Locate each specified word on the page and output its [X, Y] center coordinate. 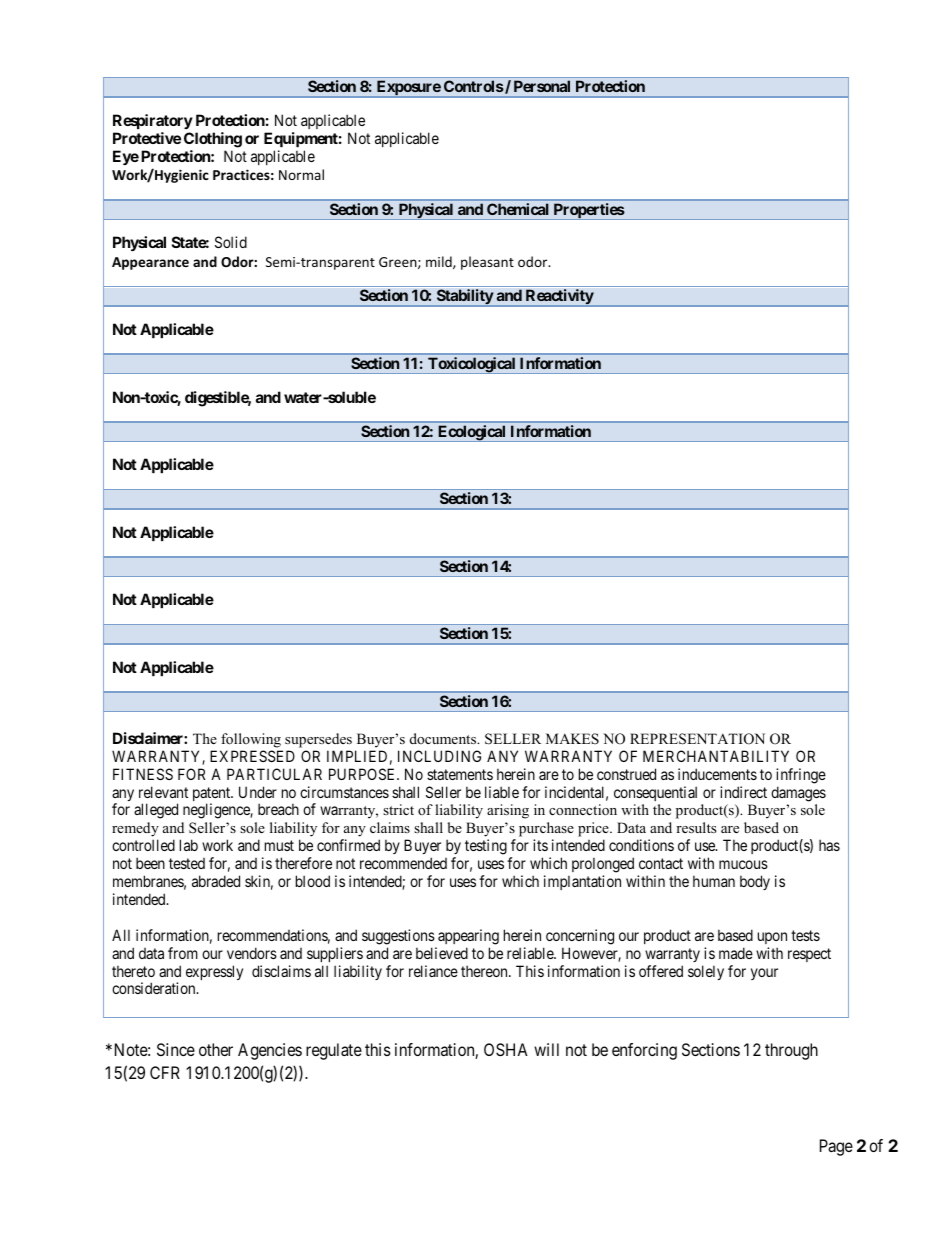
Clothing [213, 140]
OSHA [506, 1049]
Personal [542, 86]
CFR [165, 1072]
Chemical [517, 209]
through [791, 1051]
